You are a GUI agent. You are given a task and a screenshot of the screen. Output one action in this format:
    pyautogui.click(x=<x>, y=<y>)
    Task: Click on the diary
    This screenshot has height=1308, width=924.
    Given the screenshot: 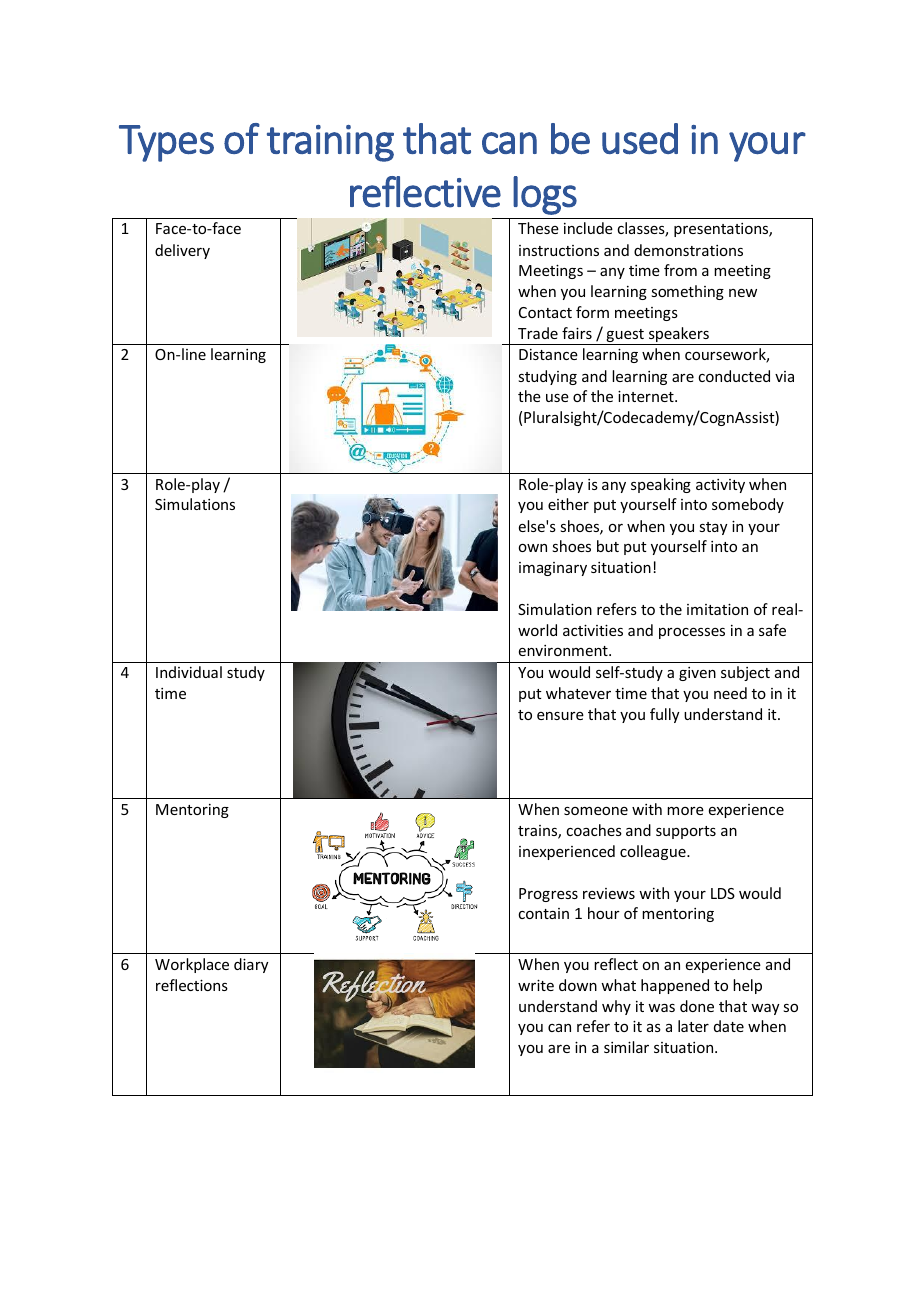 What is the action you would take?
    pyautogui.click(x=251, y=965)
